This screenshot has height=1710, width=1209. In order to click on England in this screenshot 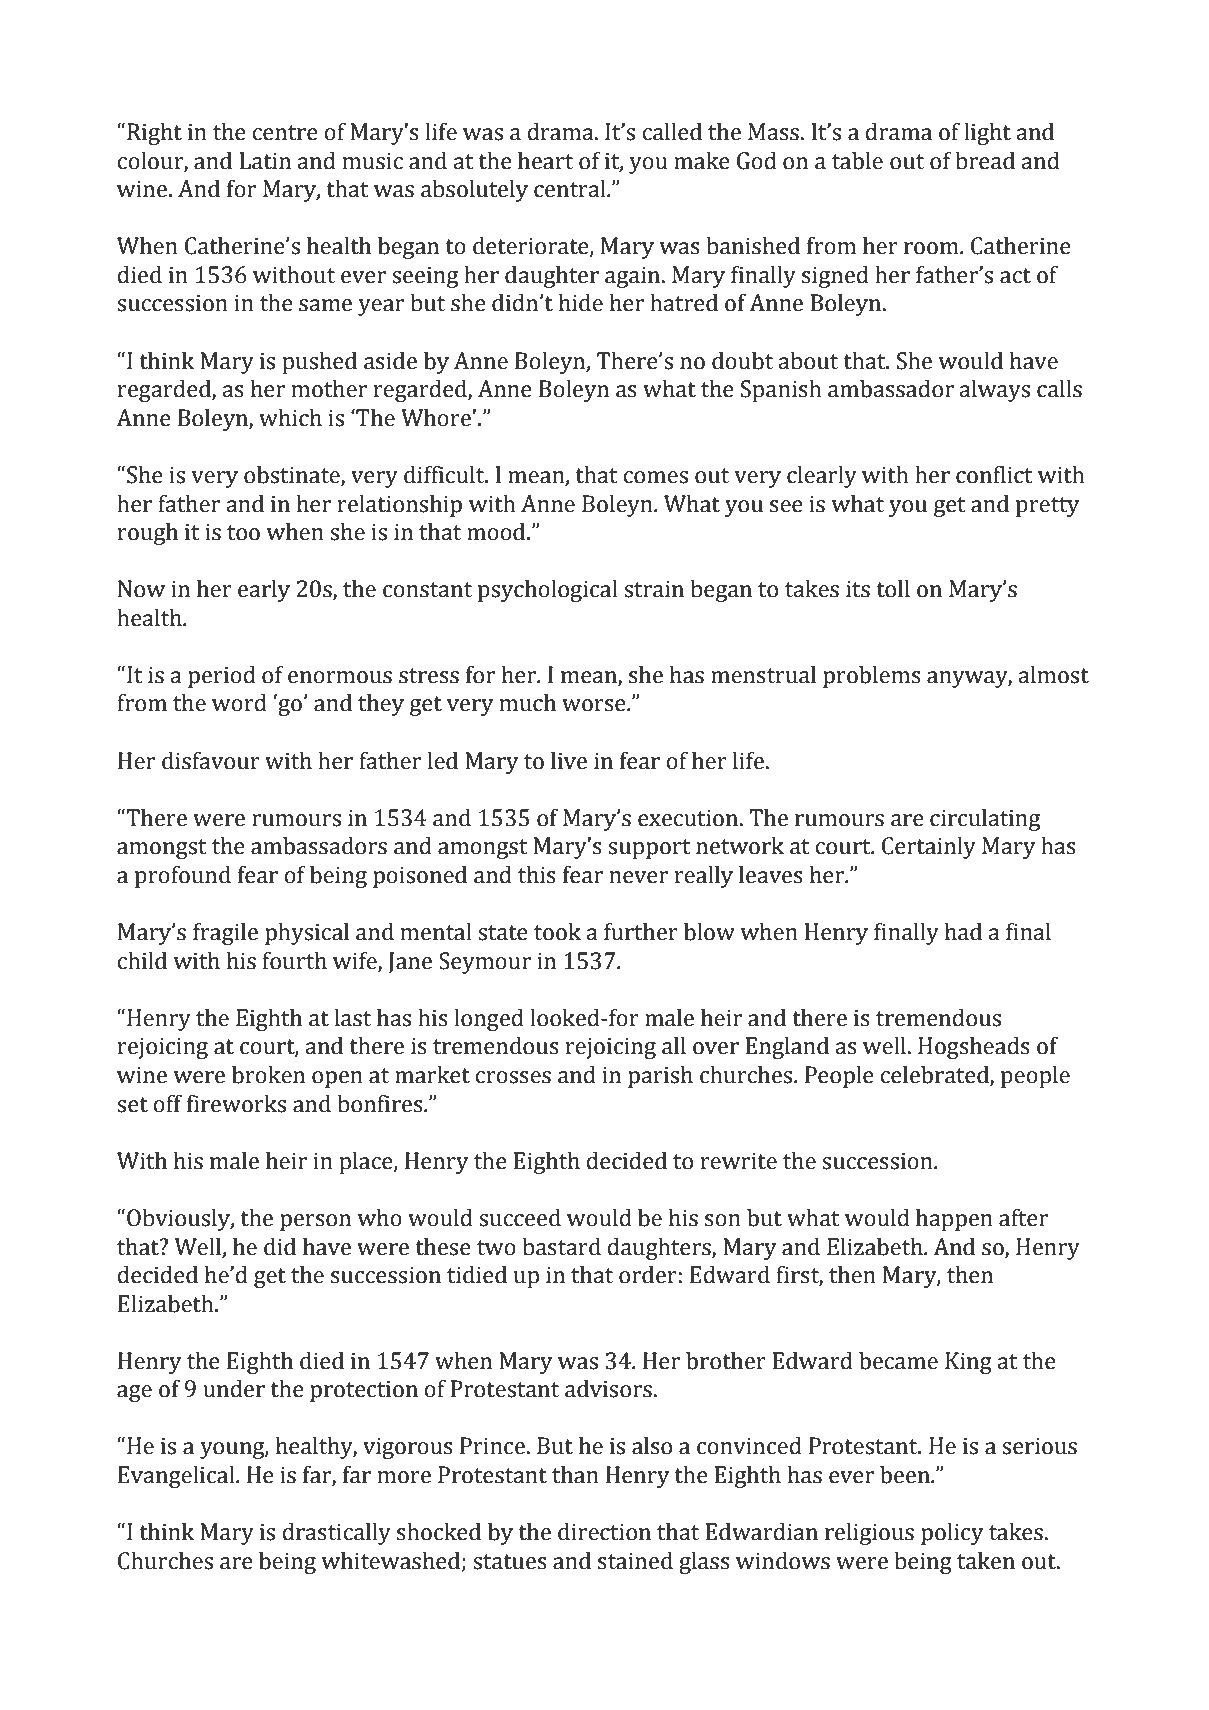, I will do `click(787, 1048)`.
